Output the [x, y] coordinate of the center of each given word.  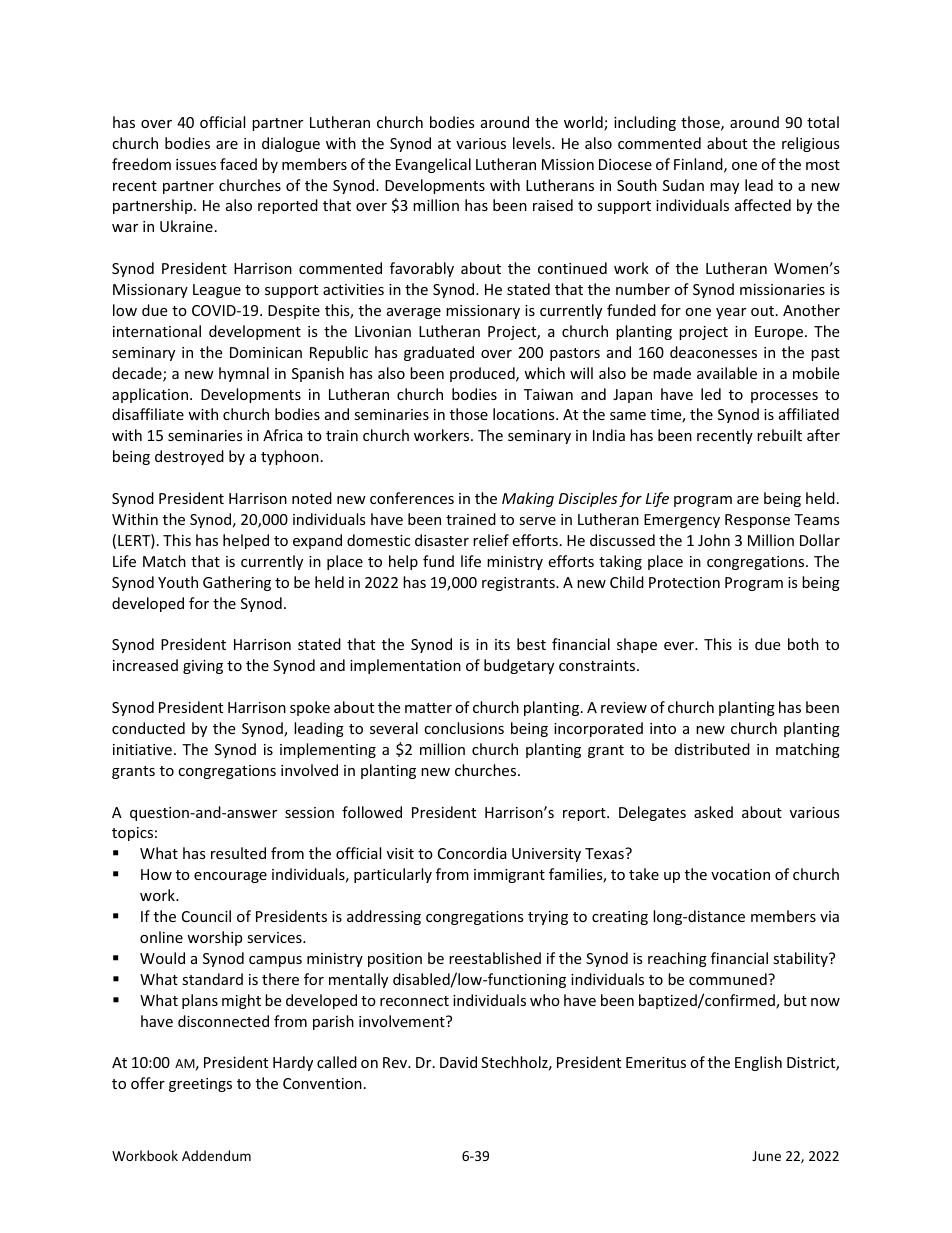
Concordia [472, 853]
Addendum [216, 1155]
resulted [238, 853]
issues [196, 164]
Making [528, 499]
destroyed [189, 457]
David [458, 1062]
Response [757, 521]
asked [713, 812]
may [724, 188]
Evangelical [433, 165]
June [766, 1156]
